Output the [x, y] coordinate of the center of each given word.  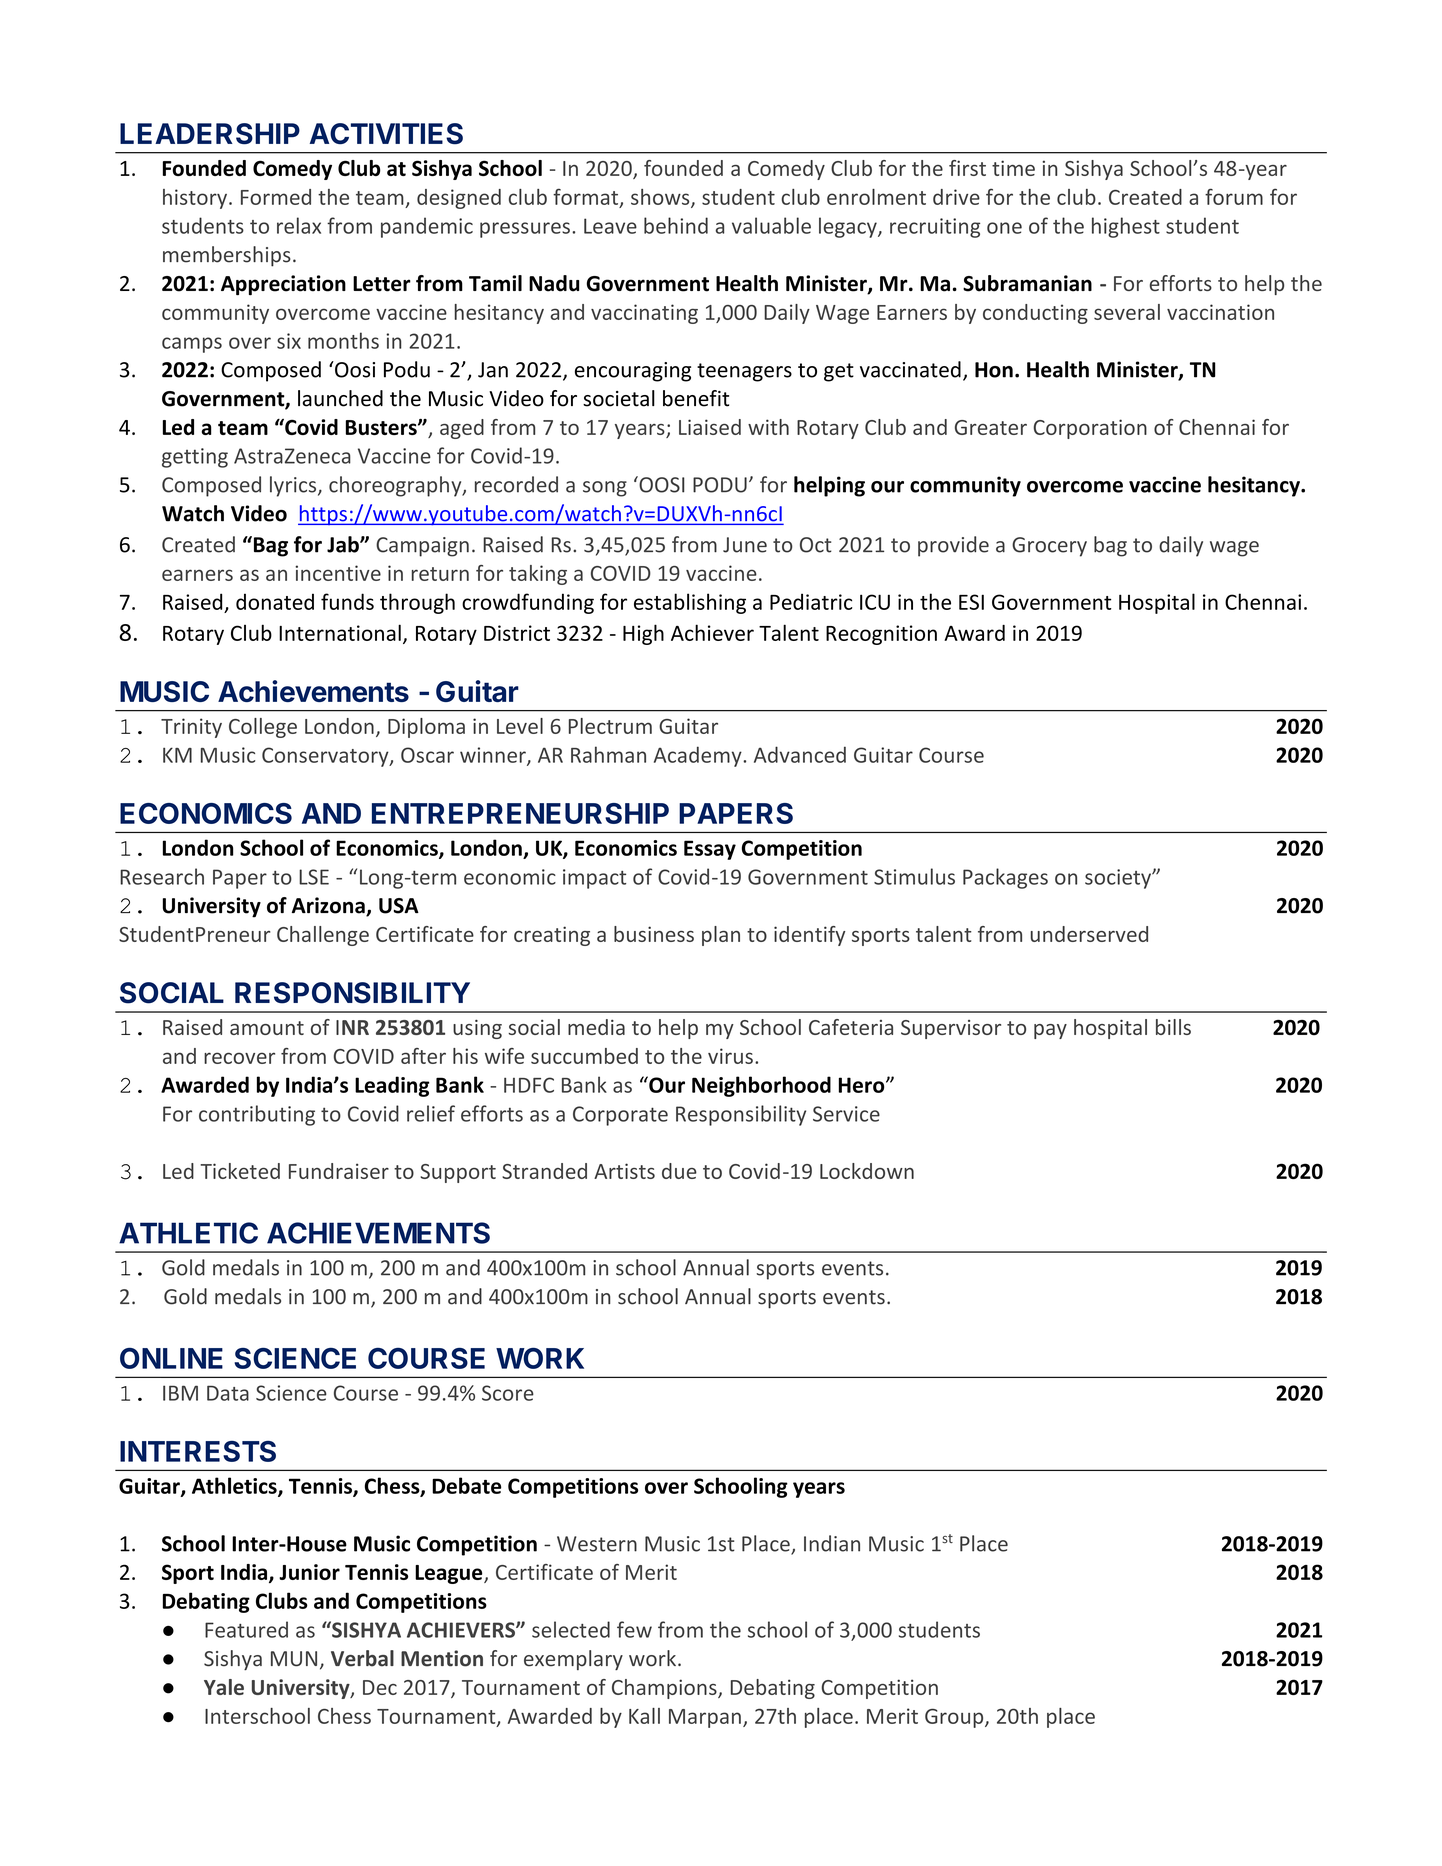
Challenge [323, 936]
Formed [276, 197]
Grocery [1049, 547]
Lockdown [867, 1171]
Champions [665, 1689]
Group [955, 1718]
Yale [224, 1687]
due [679, 1171]
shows [661, 198]
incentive [338, 573]
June [745, 545]
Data [228, 1393]
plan [721, 936]
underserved [1089, 934]
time [1013, 168]
